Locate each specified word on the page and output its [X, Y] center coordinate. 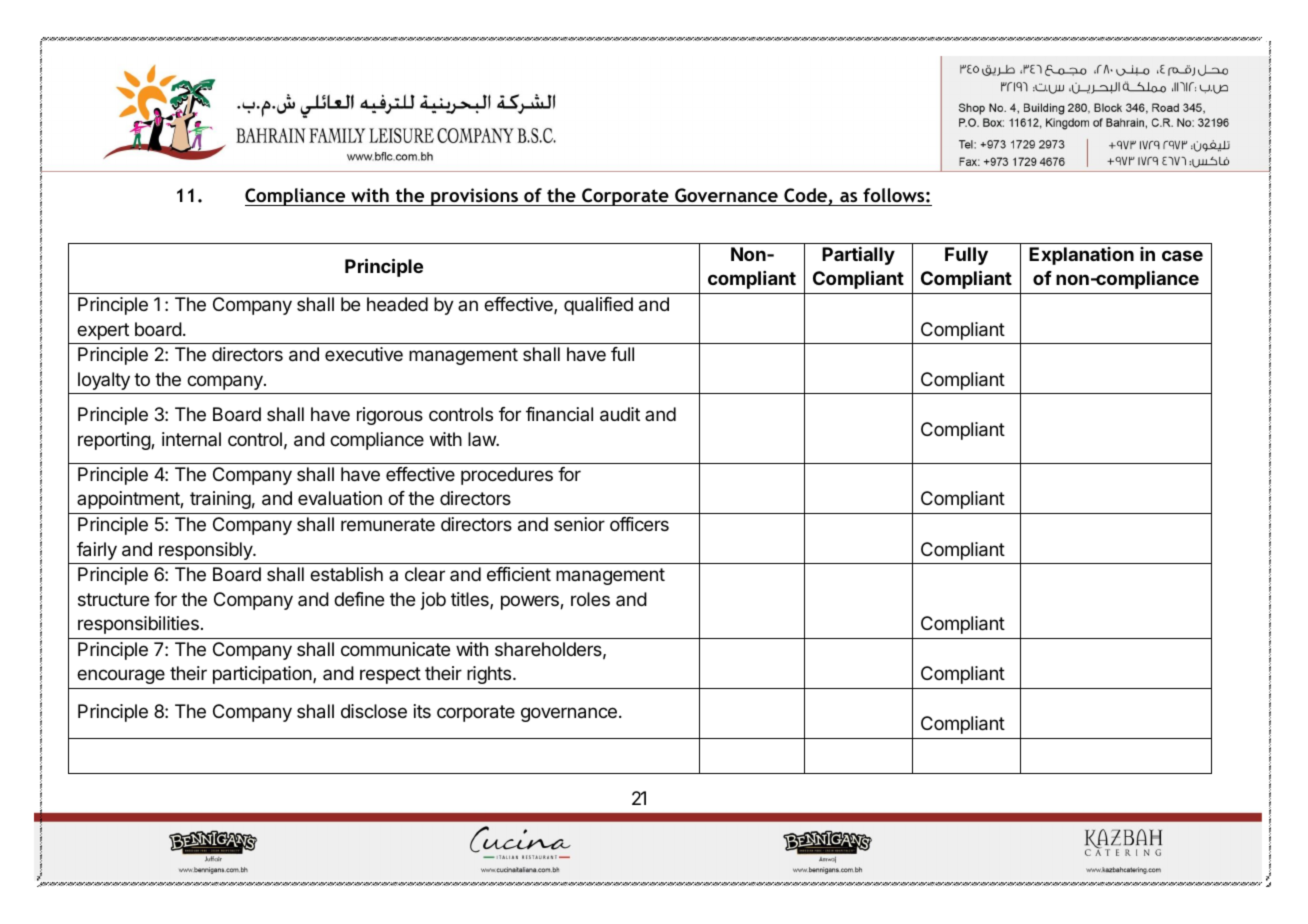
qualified [598, 306]
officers [639, 524]
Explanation [1081, 256]
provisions [474, 197]
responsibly [206, 551]
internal [191, 439]
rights [490, 675]
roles [590, 599]
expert [103, 331]
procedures [507, 476]
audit [620, 414]
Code [806, 196]
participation [262, 675]
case [1182, 255]
